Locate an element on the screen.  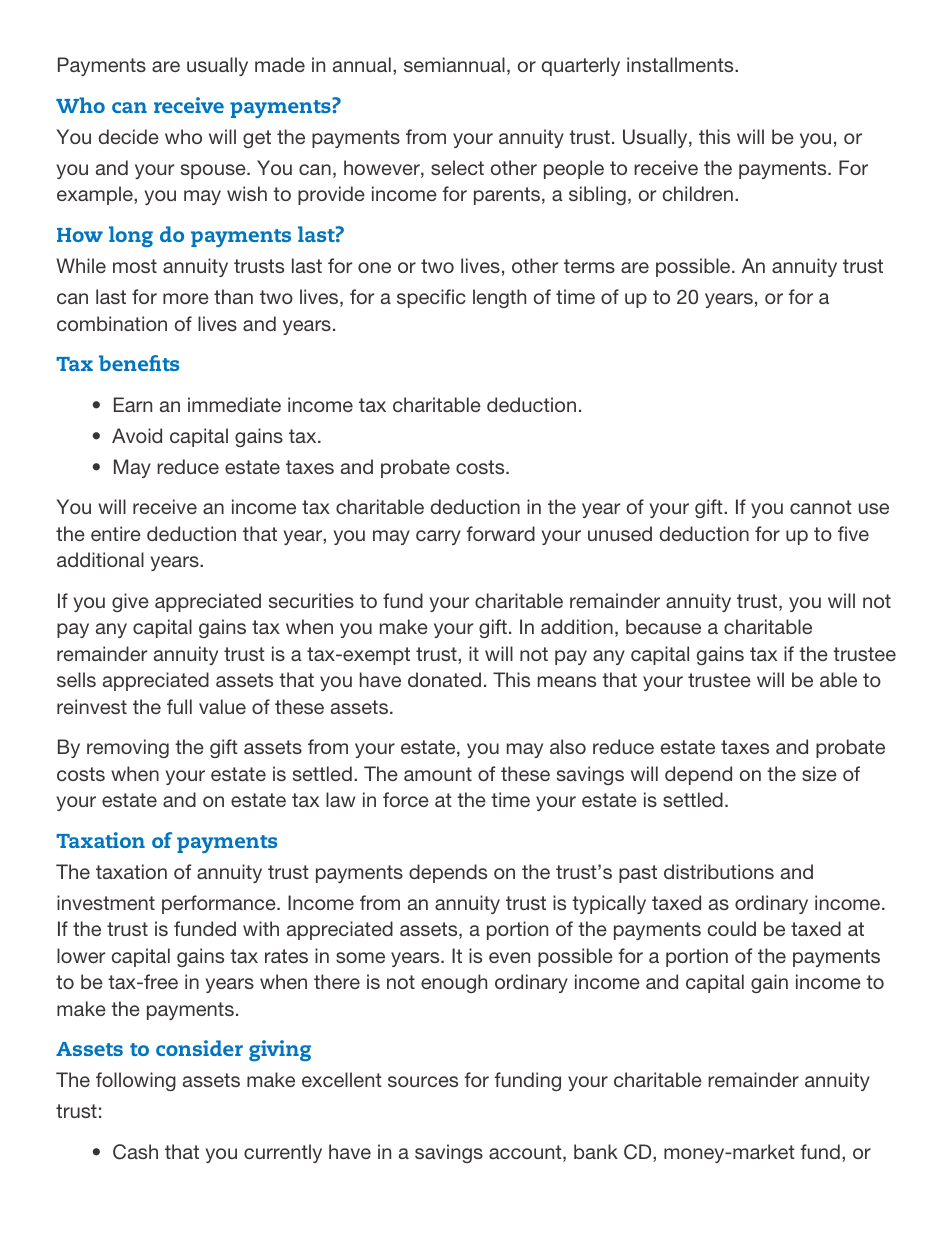
Cash is located at coordinates (135, 1152).
